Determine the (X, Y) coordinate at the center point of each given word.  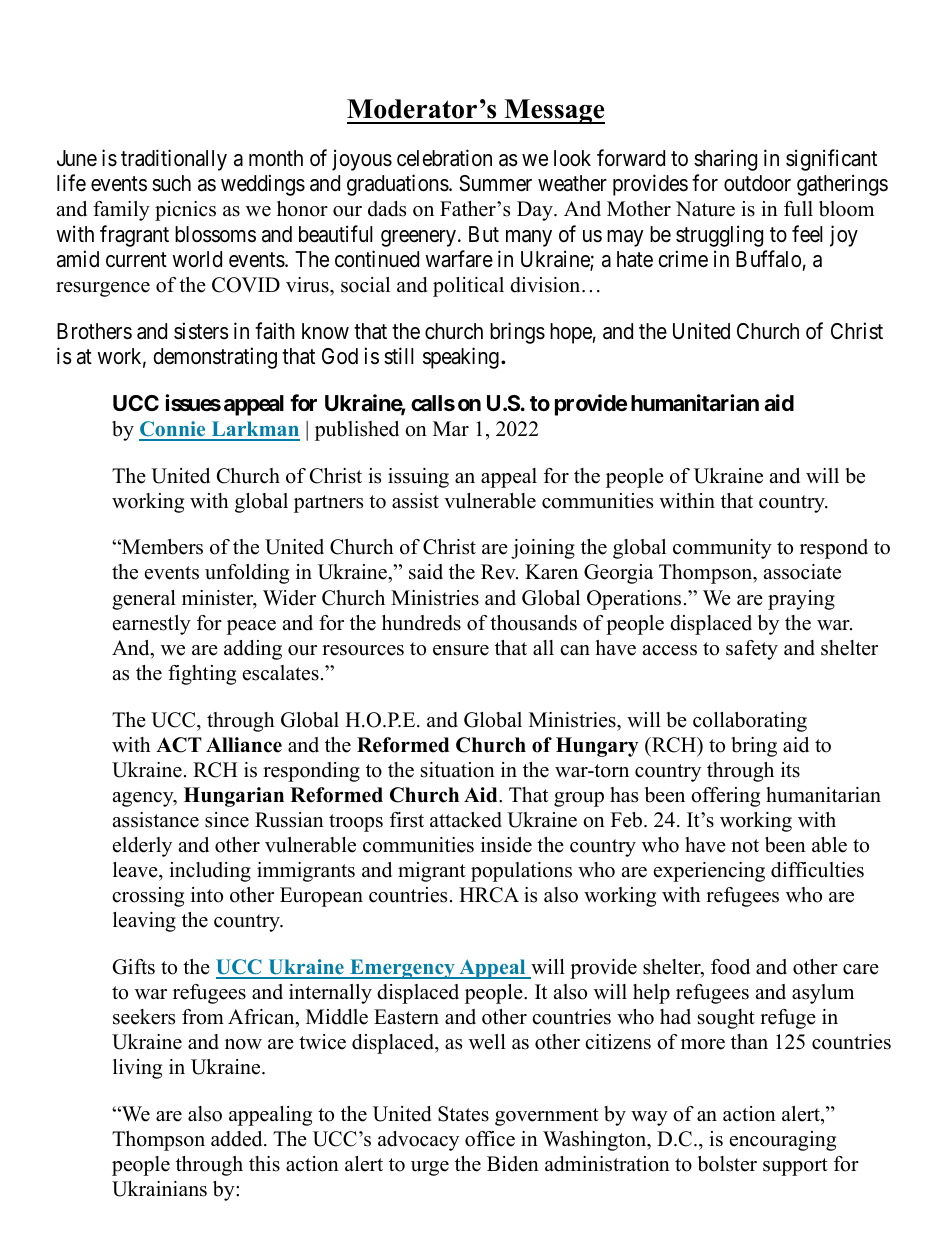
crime (683, 259)
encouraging (783, 1141)
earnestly (152, 625)
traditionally (174, 160)
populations (521, 872)
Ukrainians (159, 1189)
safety (752, 650)
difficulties (817, 870)
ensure (461, 650)
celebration (444, 158)
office (490, 1139)
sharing (725, 160)
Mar (451, 428)
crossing (148, 897)
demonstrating (215, 358)
